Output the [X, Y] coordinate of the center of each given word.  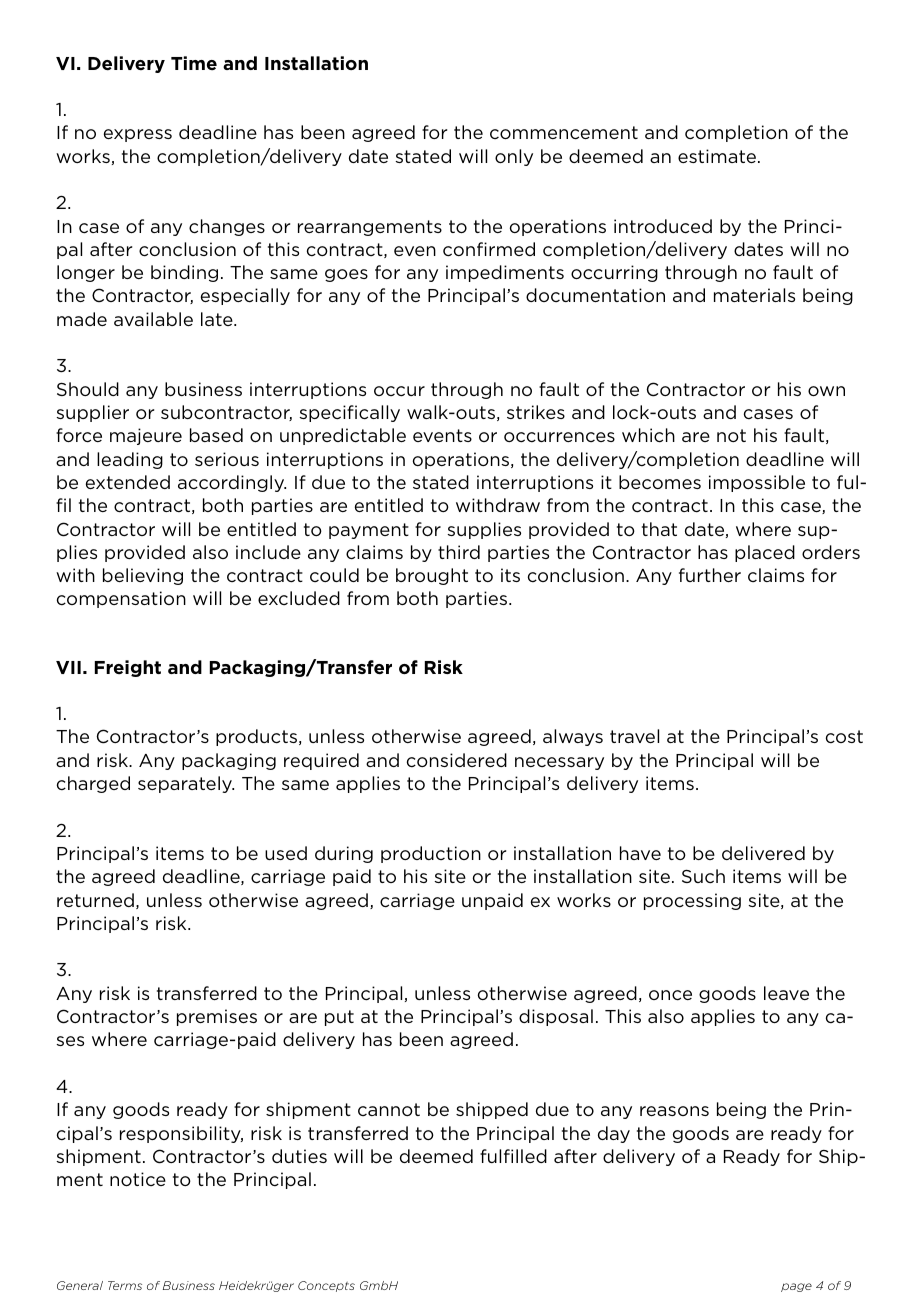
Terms [125, 1285]
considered [457, 760]
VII [68, 667]
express [138, 135]
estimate [717, 156]
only [514, 157]
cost [844, 736]
